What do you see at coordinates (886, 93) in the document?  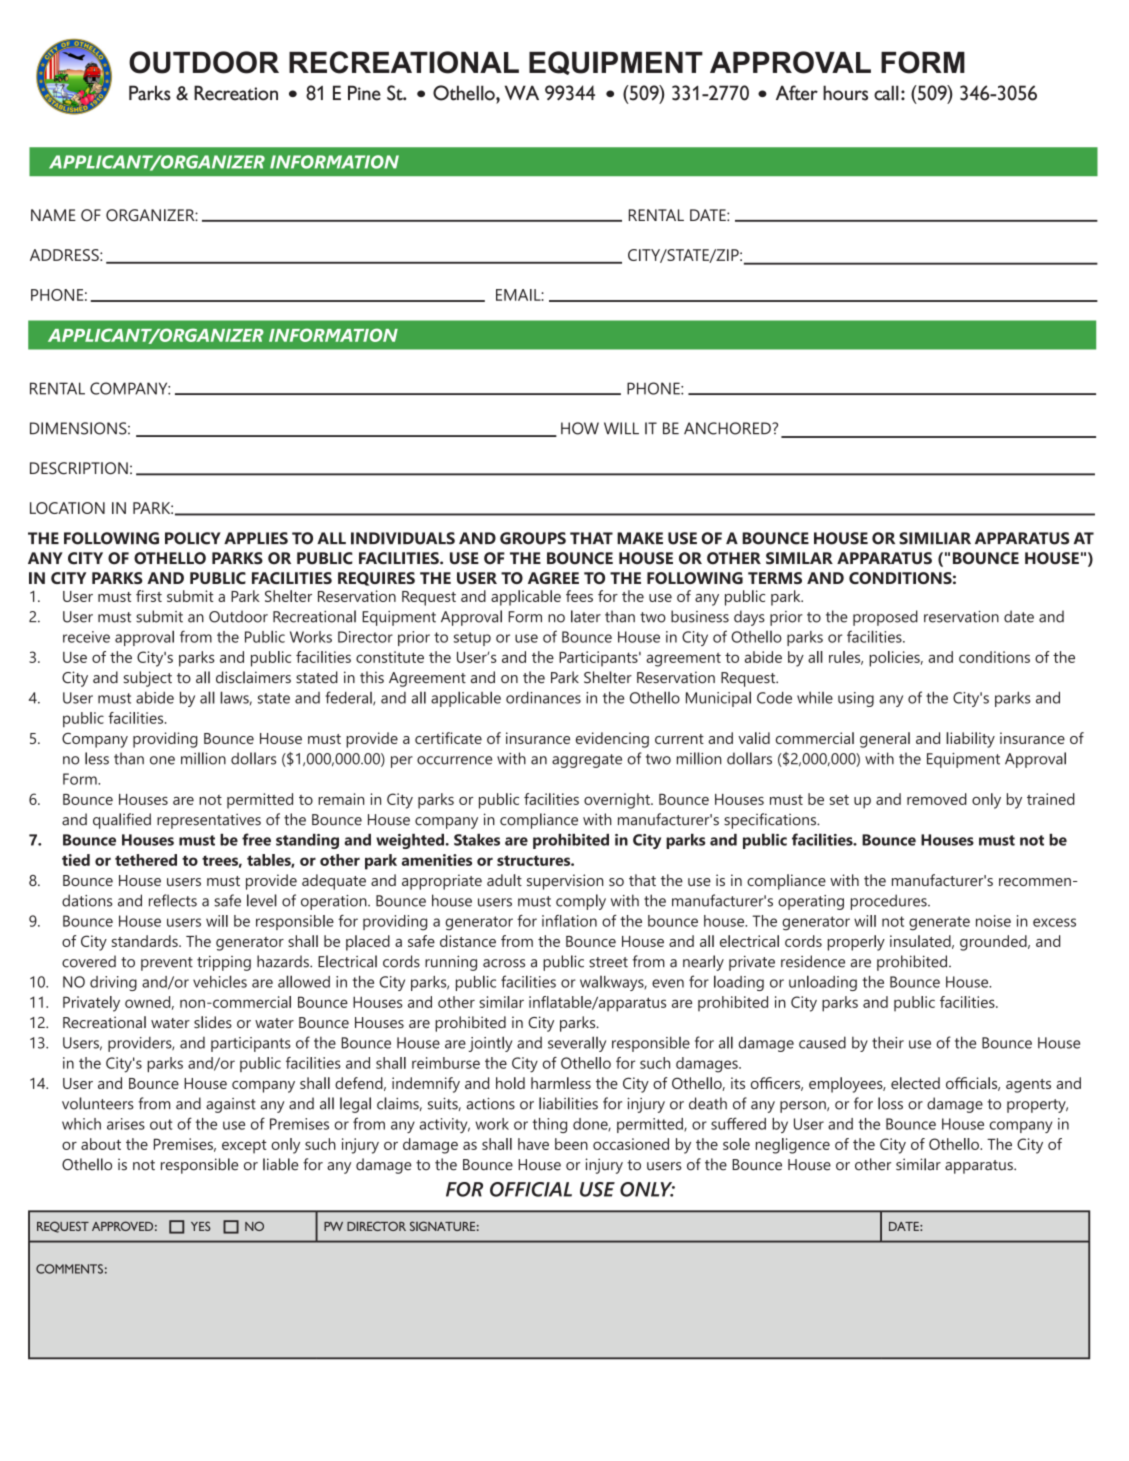 I see `call` at bounding box center [886, 93].
